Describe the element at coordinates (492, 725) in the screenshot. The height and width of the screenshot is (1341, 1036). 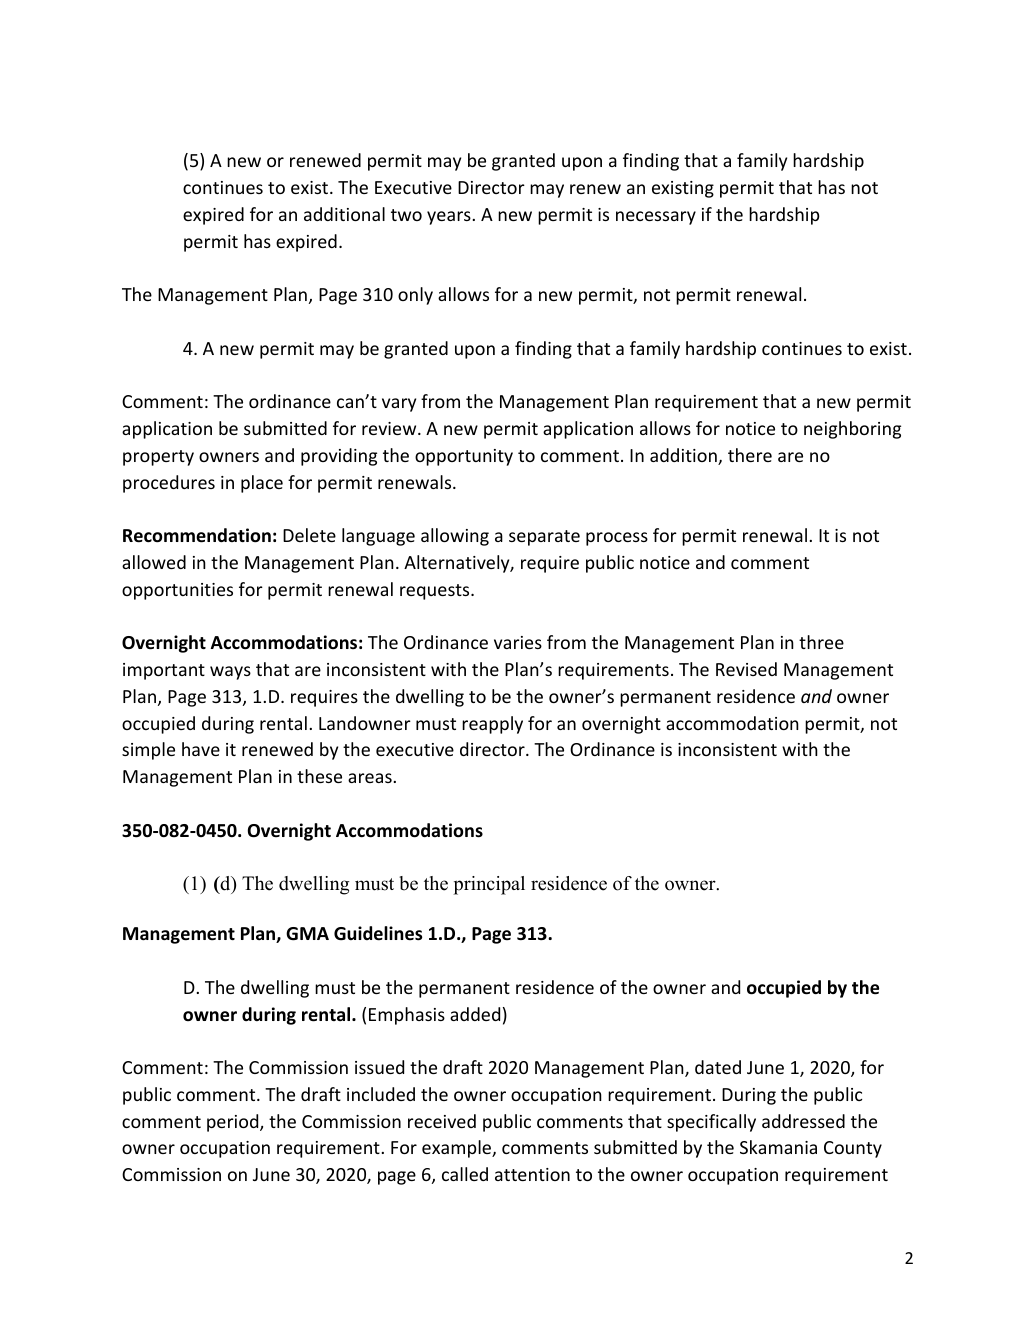
I see `reapply` at that location.
